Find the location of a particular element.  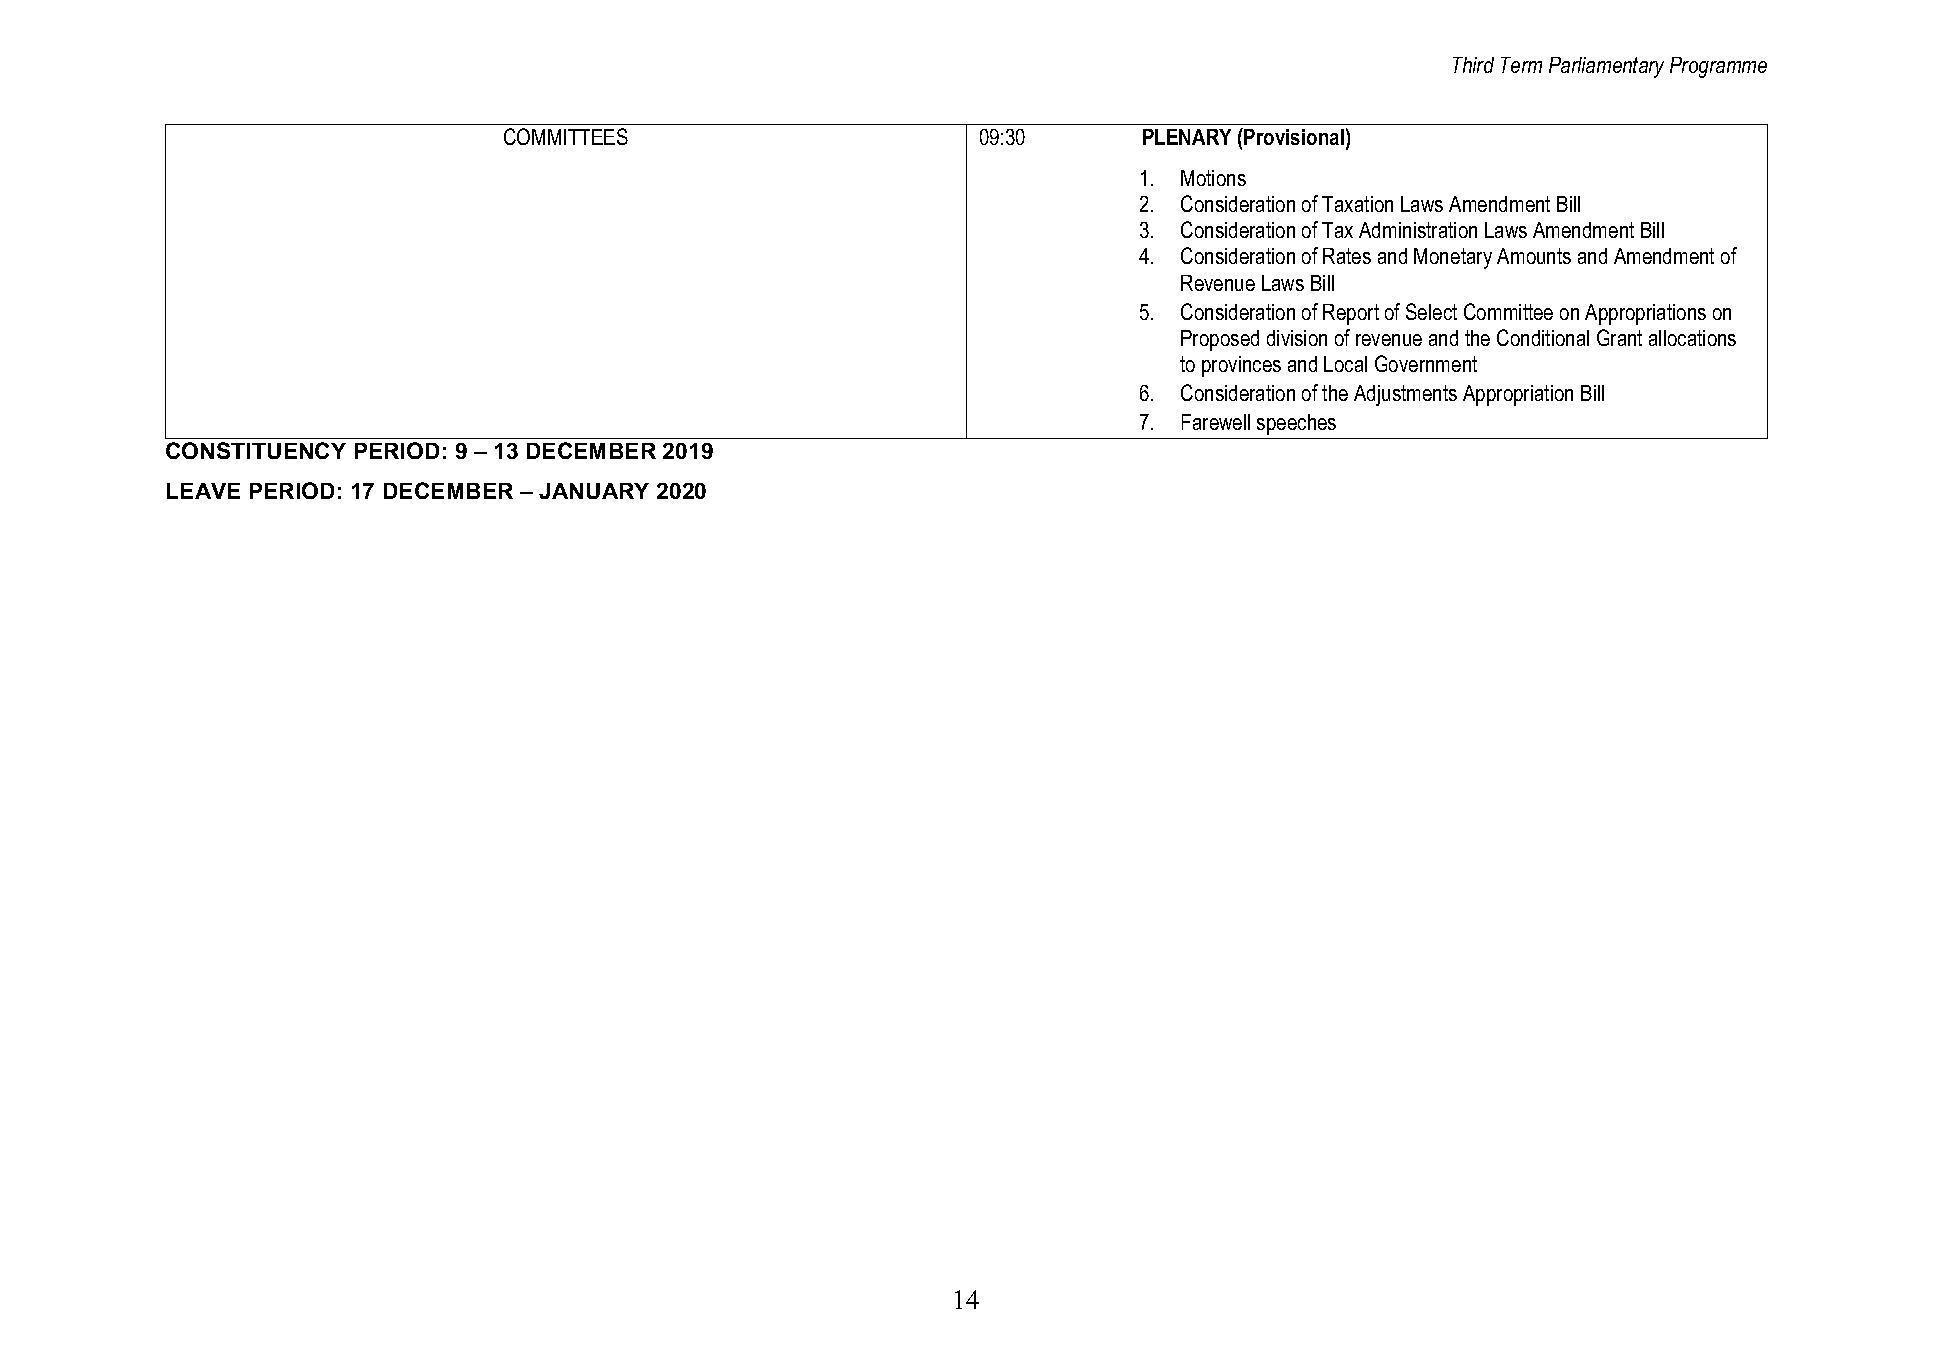

Rates is located at coordinates (1347, 256).
